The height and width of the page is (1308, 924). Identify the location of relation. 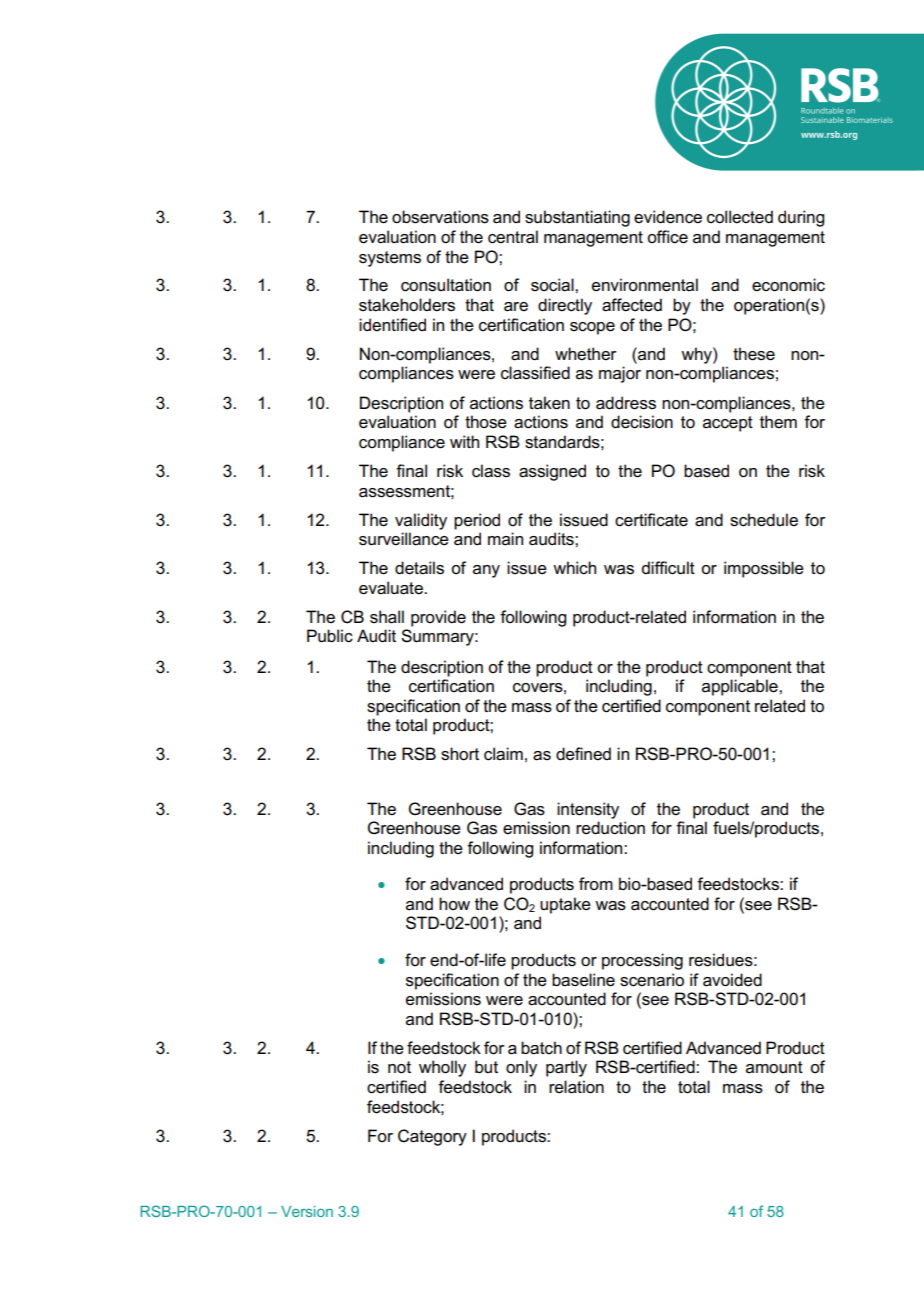
(576, 1087).
